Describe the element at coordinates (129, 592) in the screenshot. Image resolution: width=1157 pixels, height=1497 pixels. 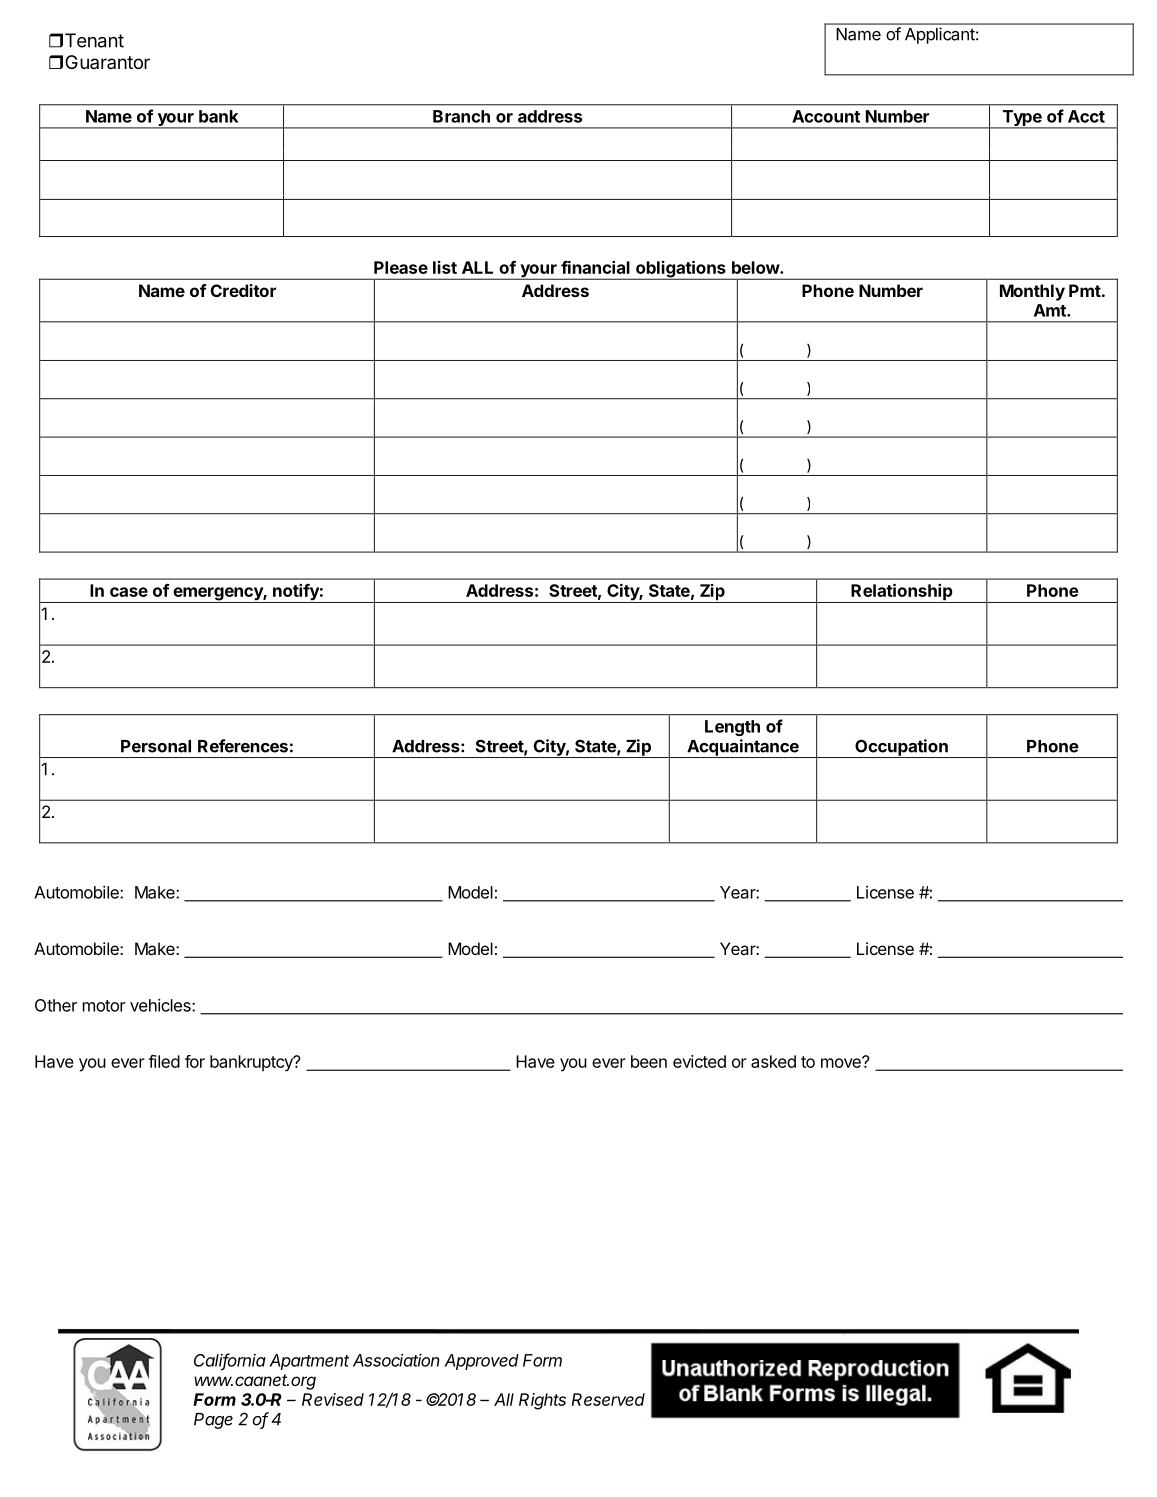
I see `case` at that location.
